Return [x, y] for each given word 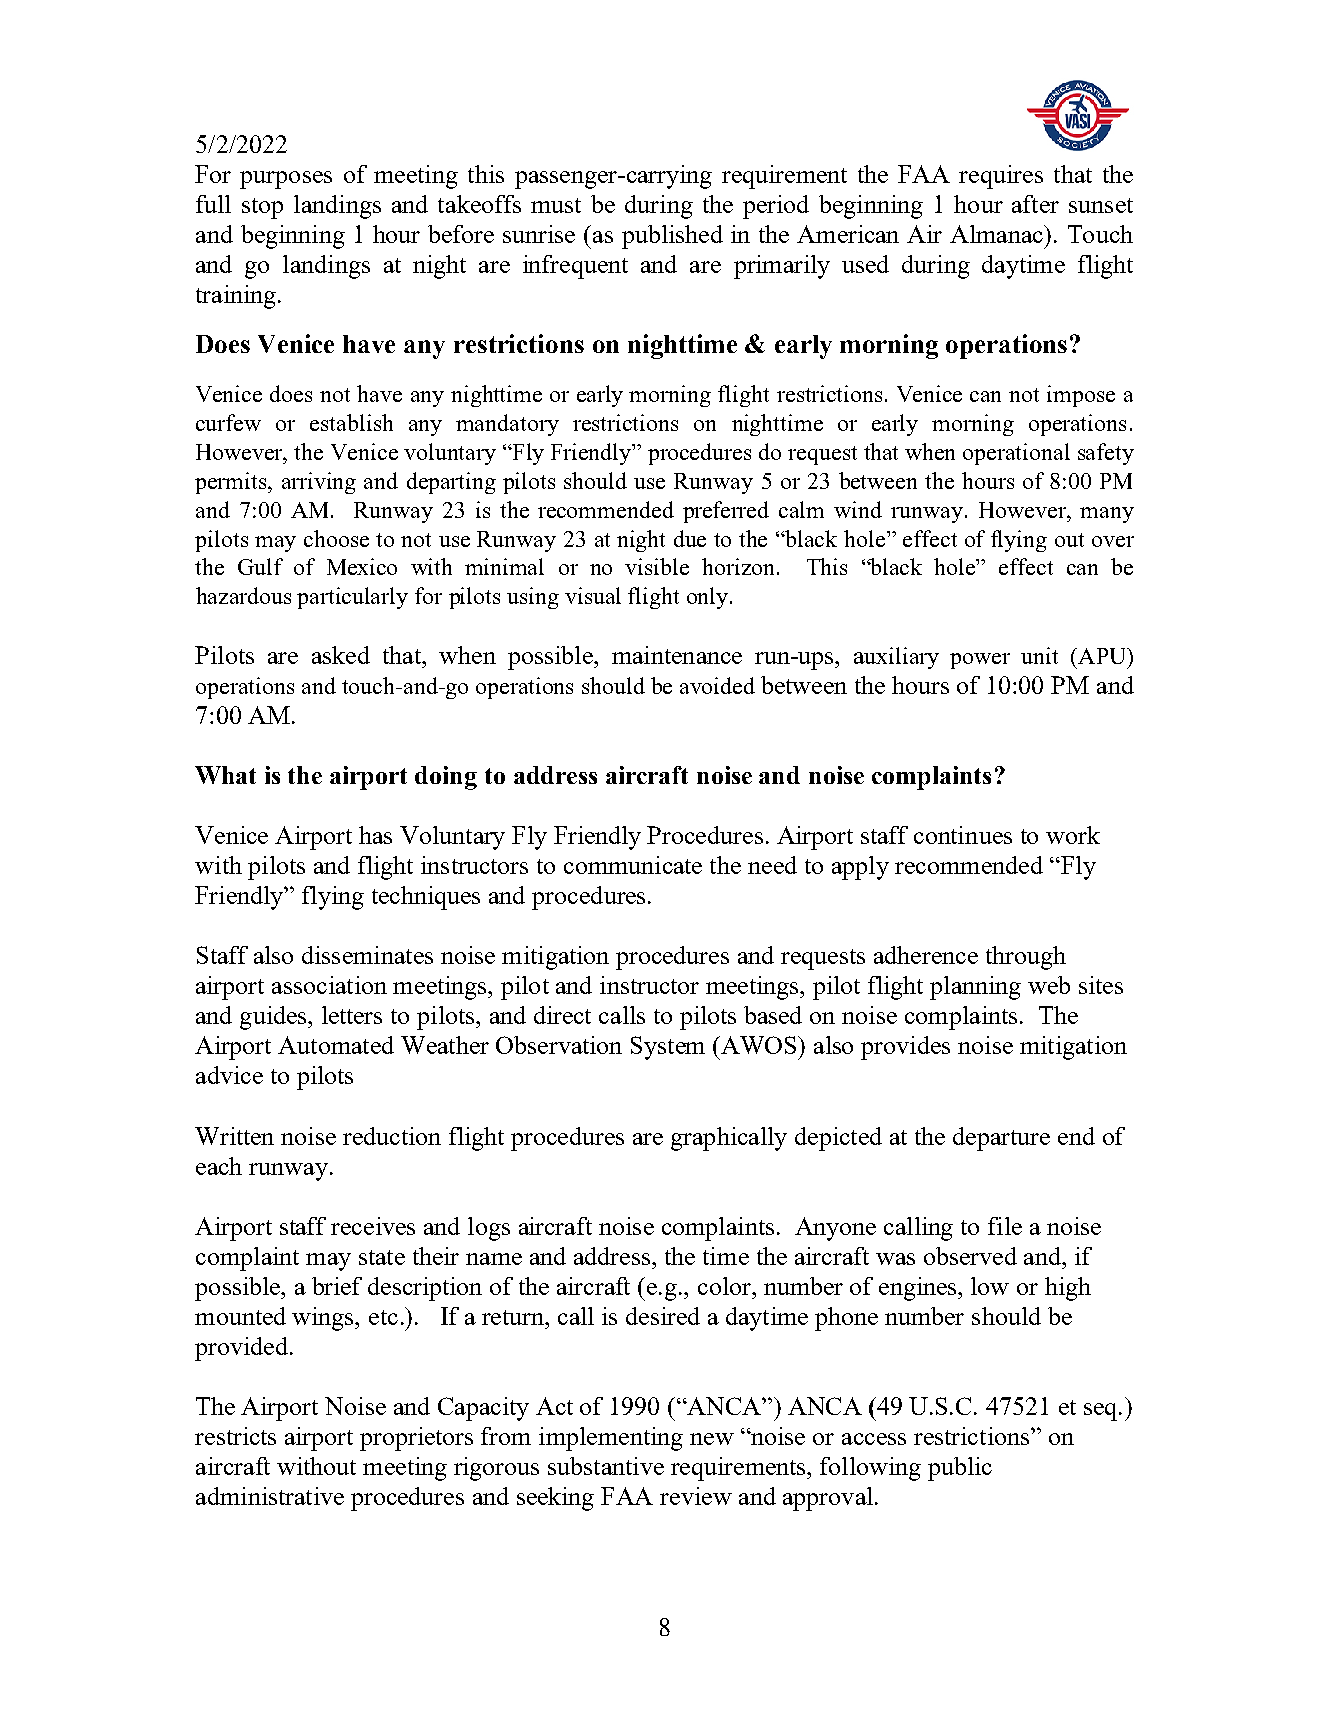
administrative [270, 1496]
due [690, 538]
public [960, 1469]
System [668, 1048]
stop [262, 208]
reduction [392, 1136]
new [712, 1439]
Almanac [998, 234]
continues [963, 835]
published [672, 237]
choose [336, 538]
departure [1001, 1139]
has [375, 835]
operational [1016, 454]
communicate [633, 865]
